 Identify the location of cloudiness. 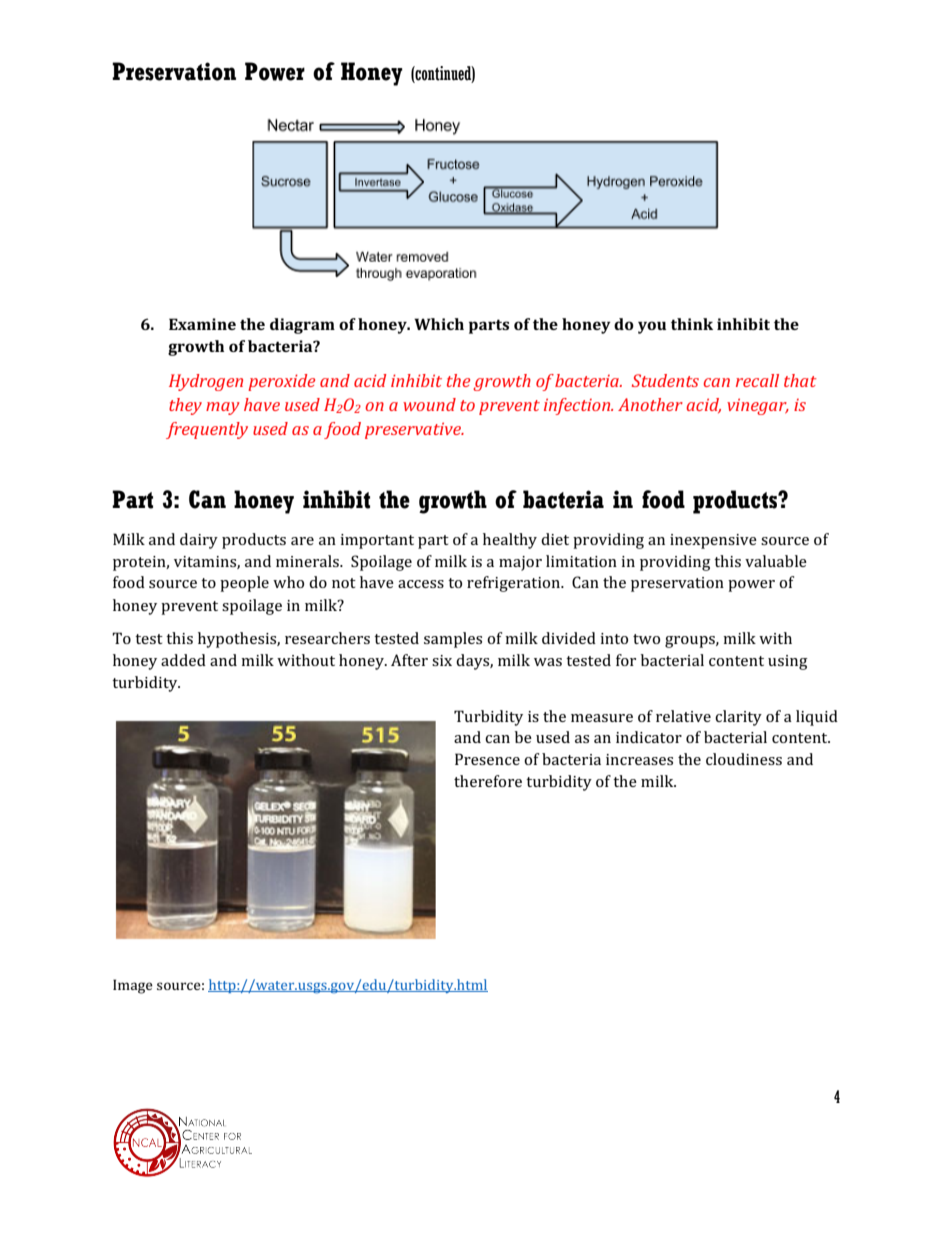
(744, 759).
